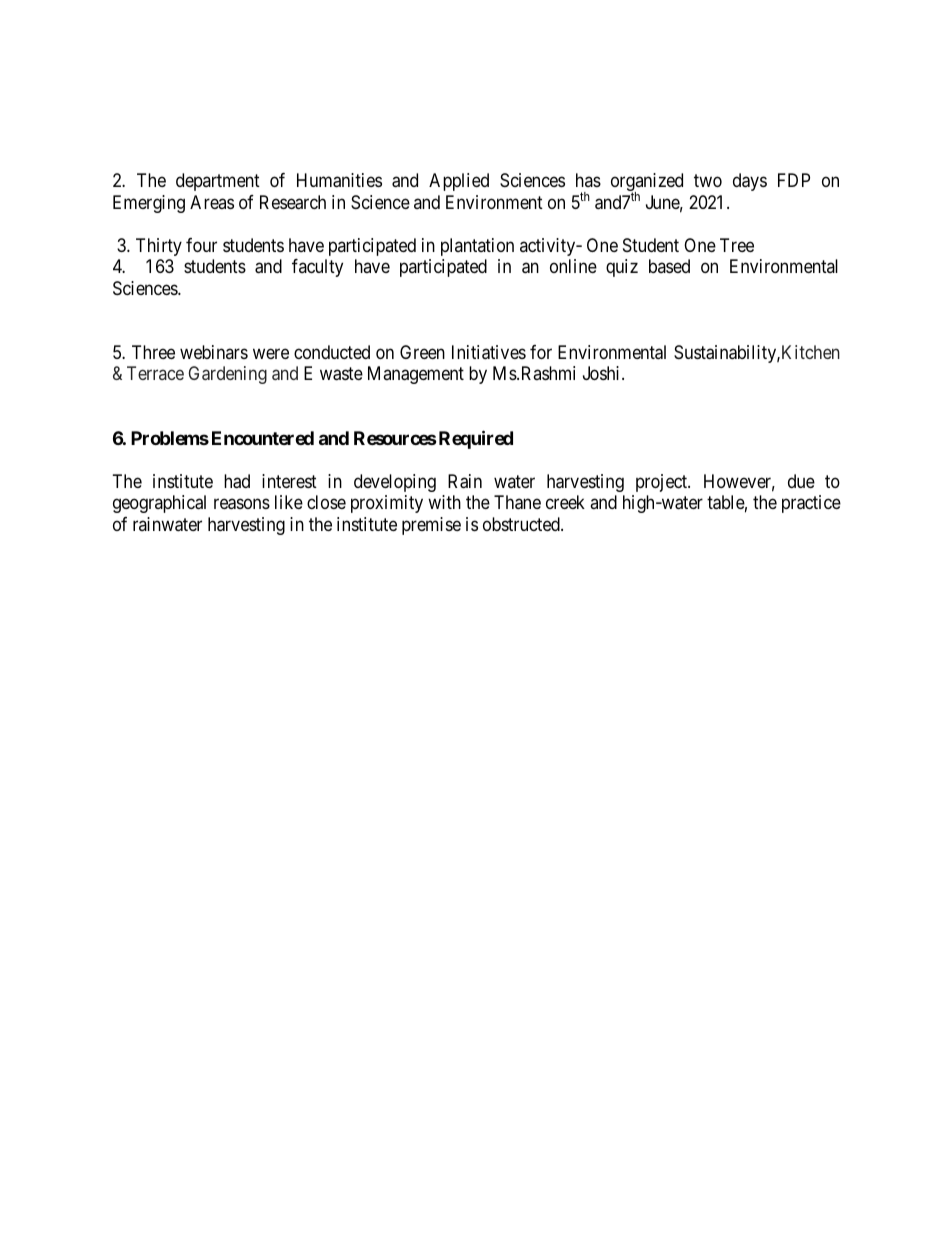 Image resolution: width=952 pixels, height=1233 pixels. What do you see at coordinates (242, 504) in the screenshot?
I see `reasons` at bounding box center [242, 504].
